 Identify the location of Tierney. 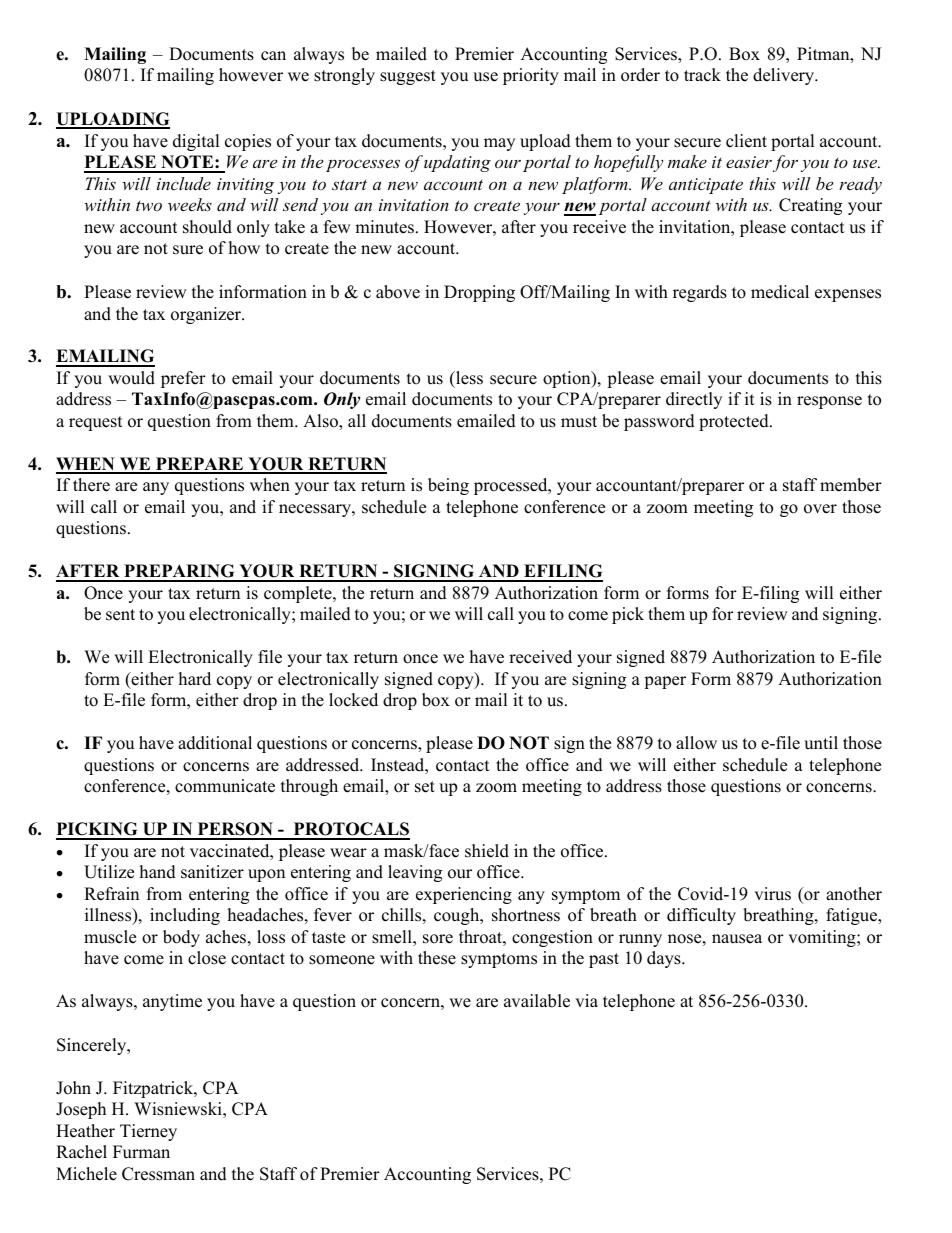
(148, 1132).
